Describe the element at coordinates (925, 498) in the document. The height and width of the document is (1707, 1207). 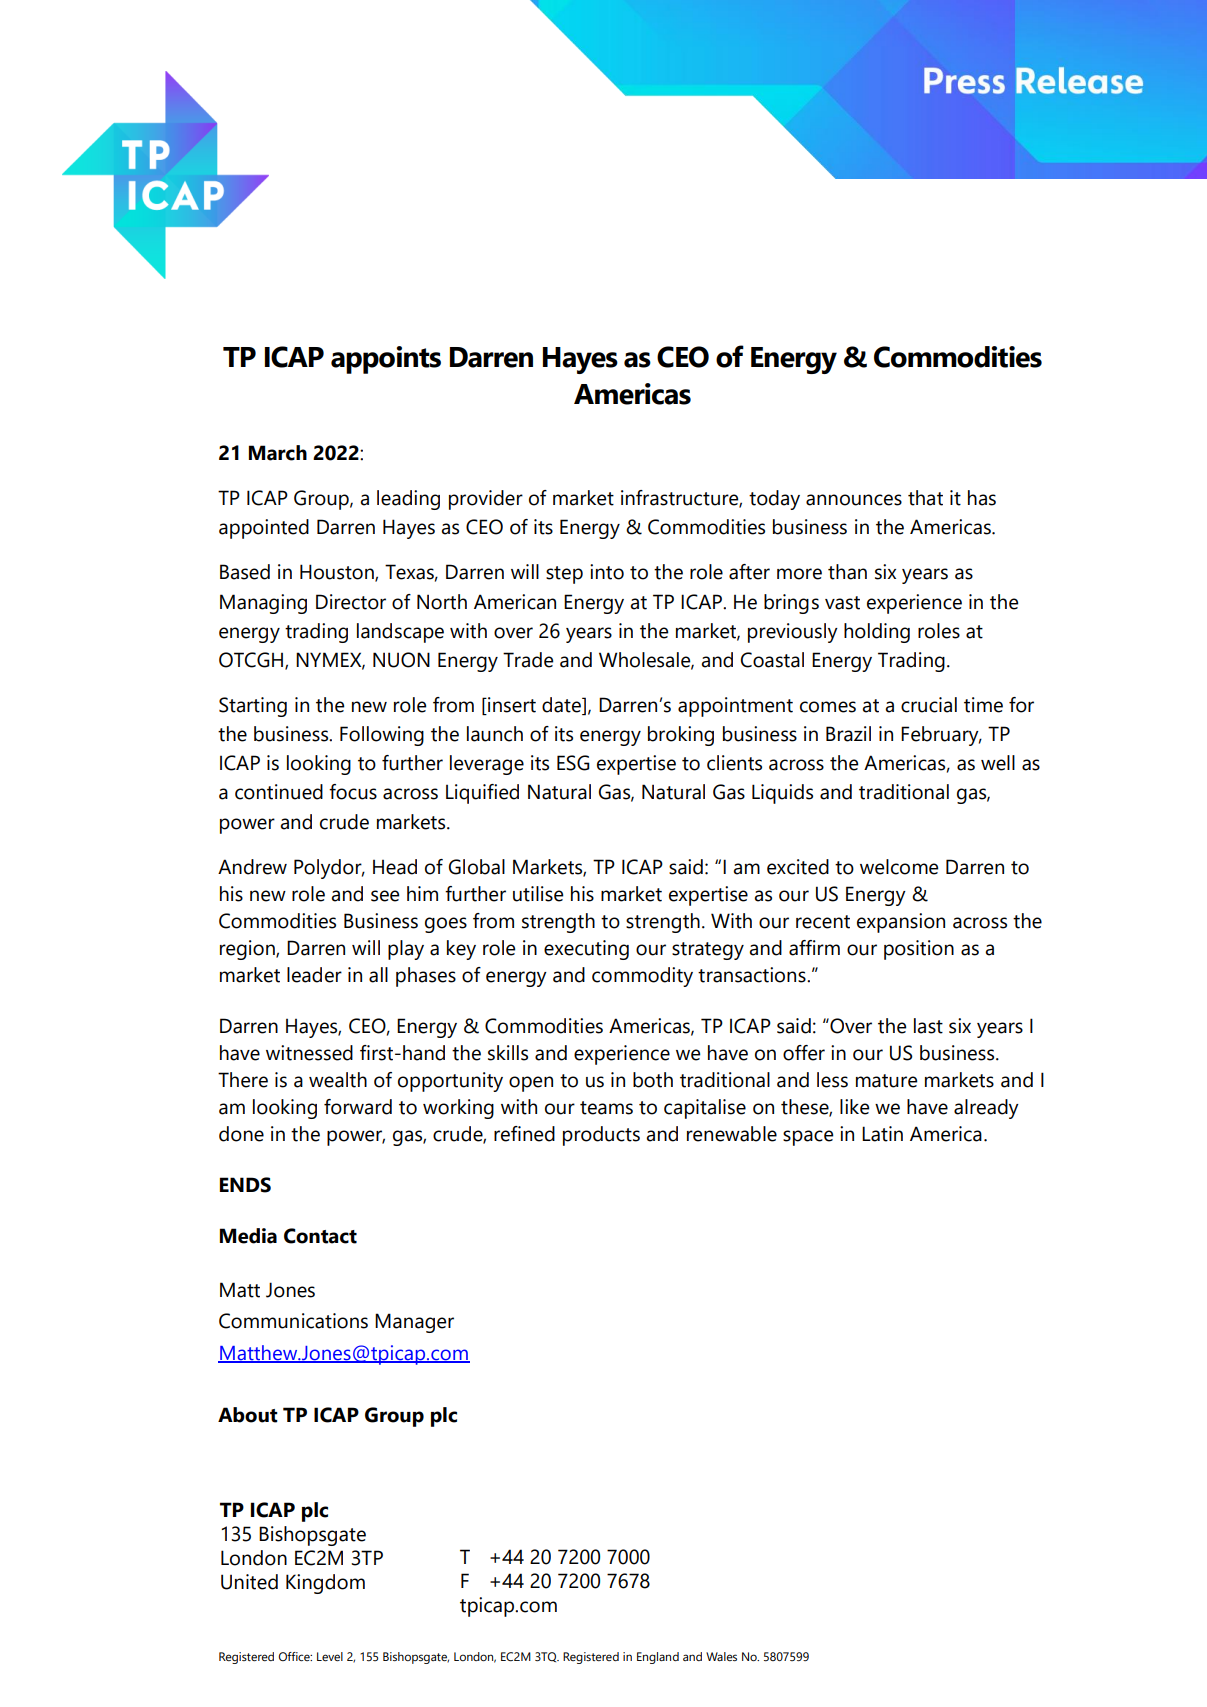
I see `that` at that location.
